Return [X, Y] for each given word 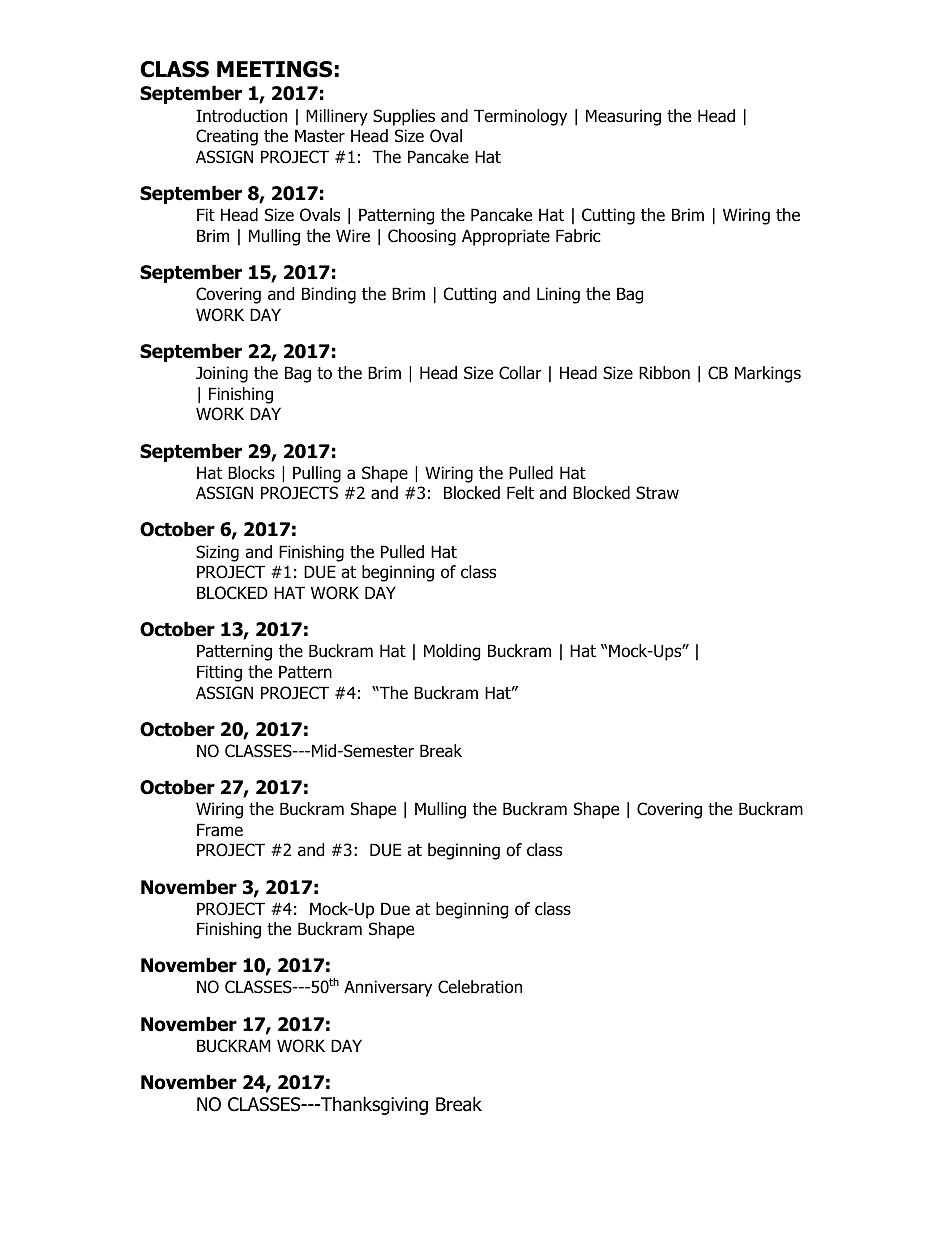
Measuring [623, 117]
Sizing [217, 553]
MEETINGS [274, 69]
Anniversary [388, 988]
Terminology [520, 117]
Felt [520, 493]
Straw [657, 493]
